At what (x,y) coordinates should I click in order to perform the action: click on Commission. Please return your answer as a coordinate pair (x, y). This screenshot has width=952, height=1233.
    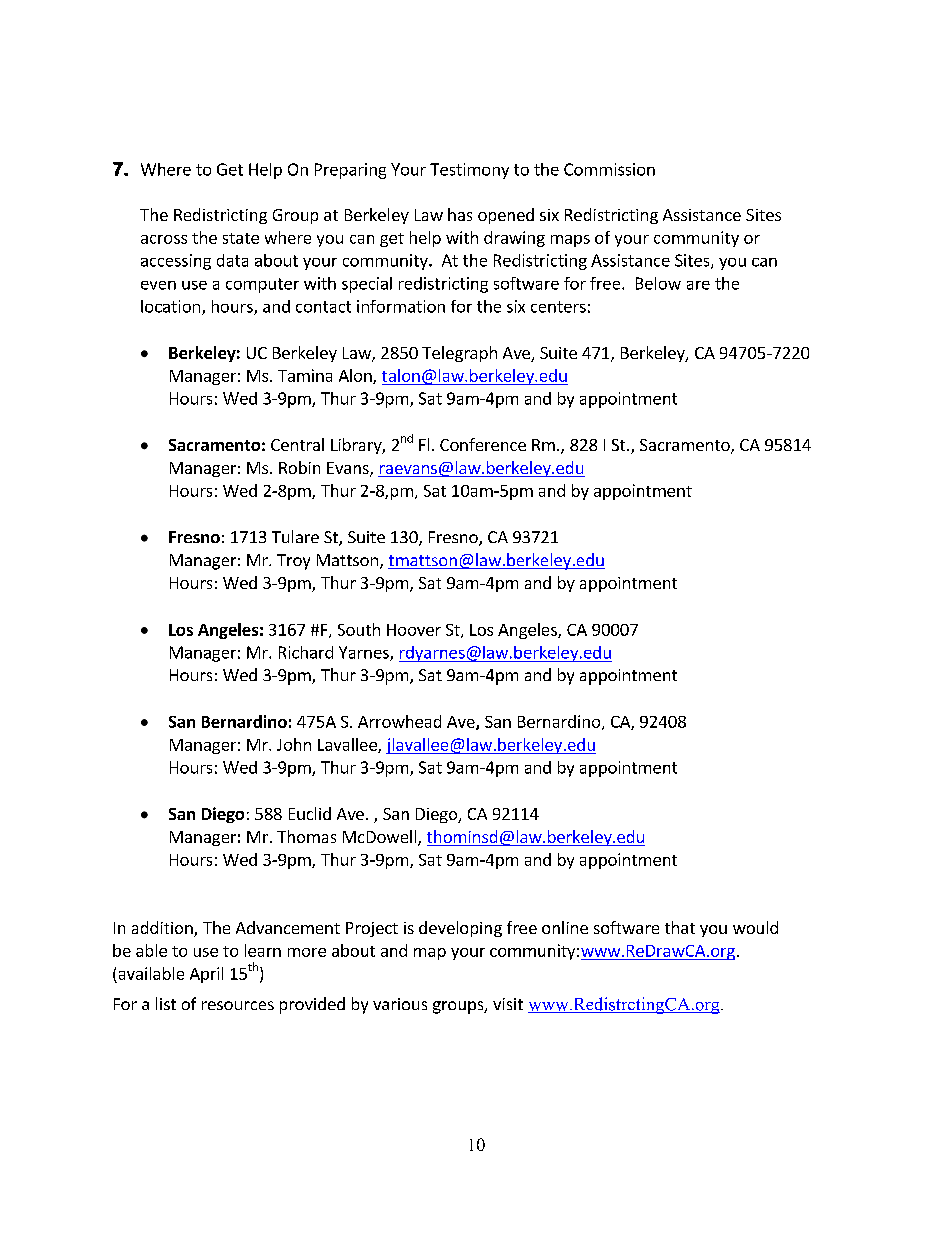
    Looking at the image, I should click on (609, 169).
